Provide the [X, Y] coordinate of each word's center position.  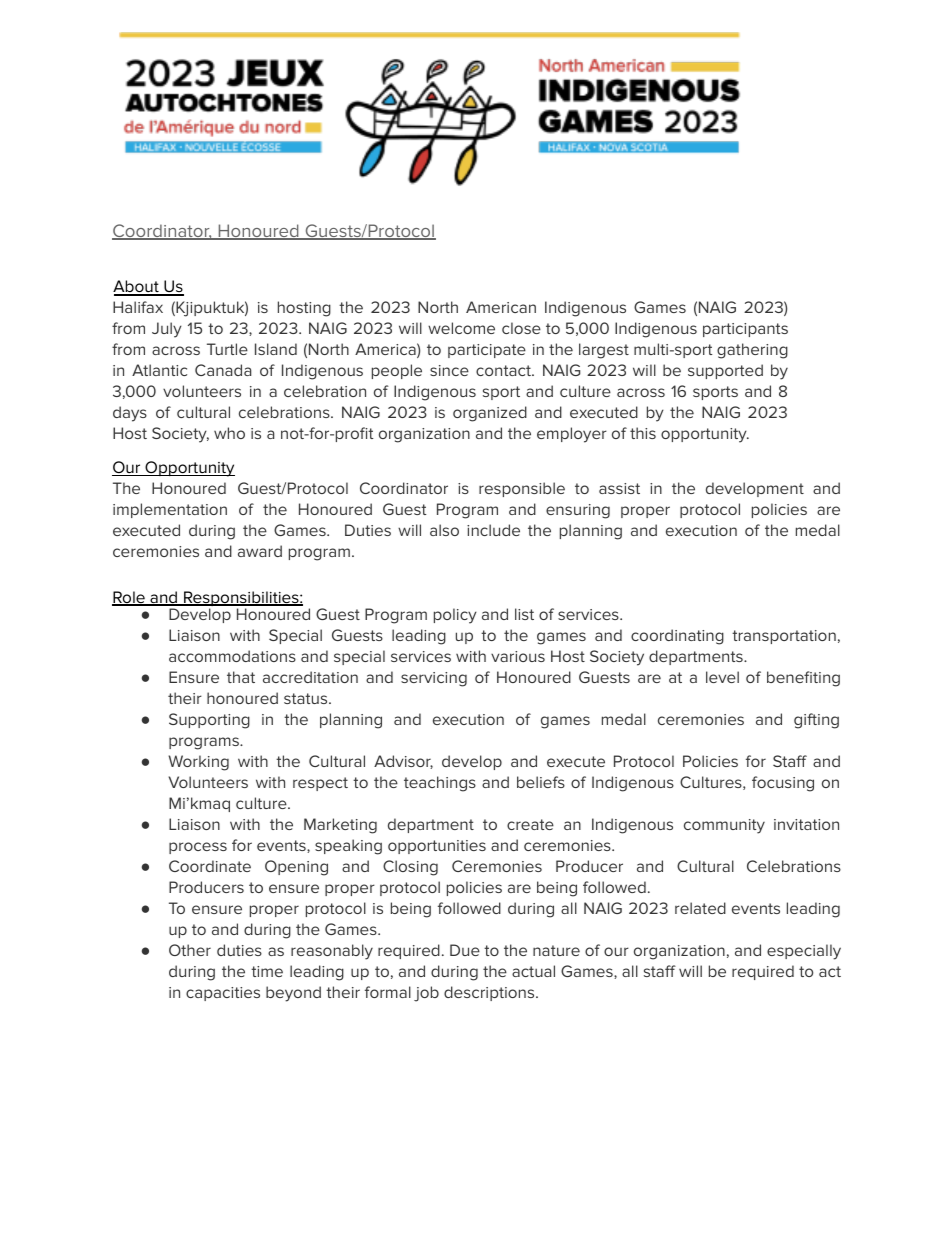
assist [619, 488]
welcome [461, 328]
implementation [170, 510]
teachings [440, 784]
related [700, 908]
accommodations [232, 656]
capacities [223, 994]
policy [455, 616]
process [198, 848]
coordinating [677, 637]
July [167, 330]
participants [745, 330]
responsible [522, 489]
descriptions [490, 993]
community [724, 826]
